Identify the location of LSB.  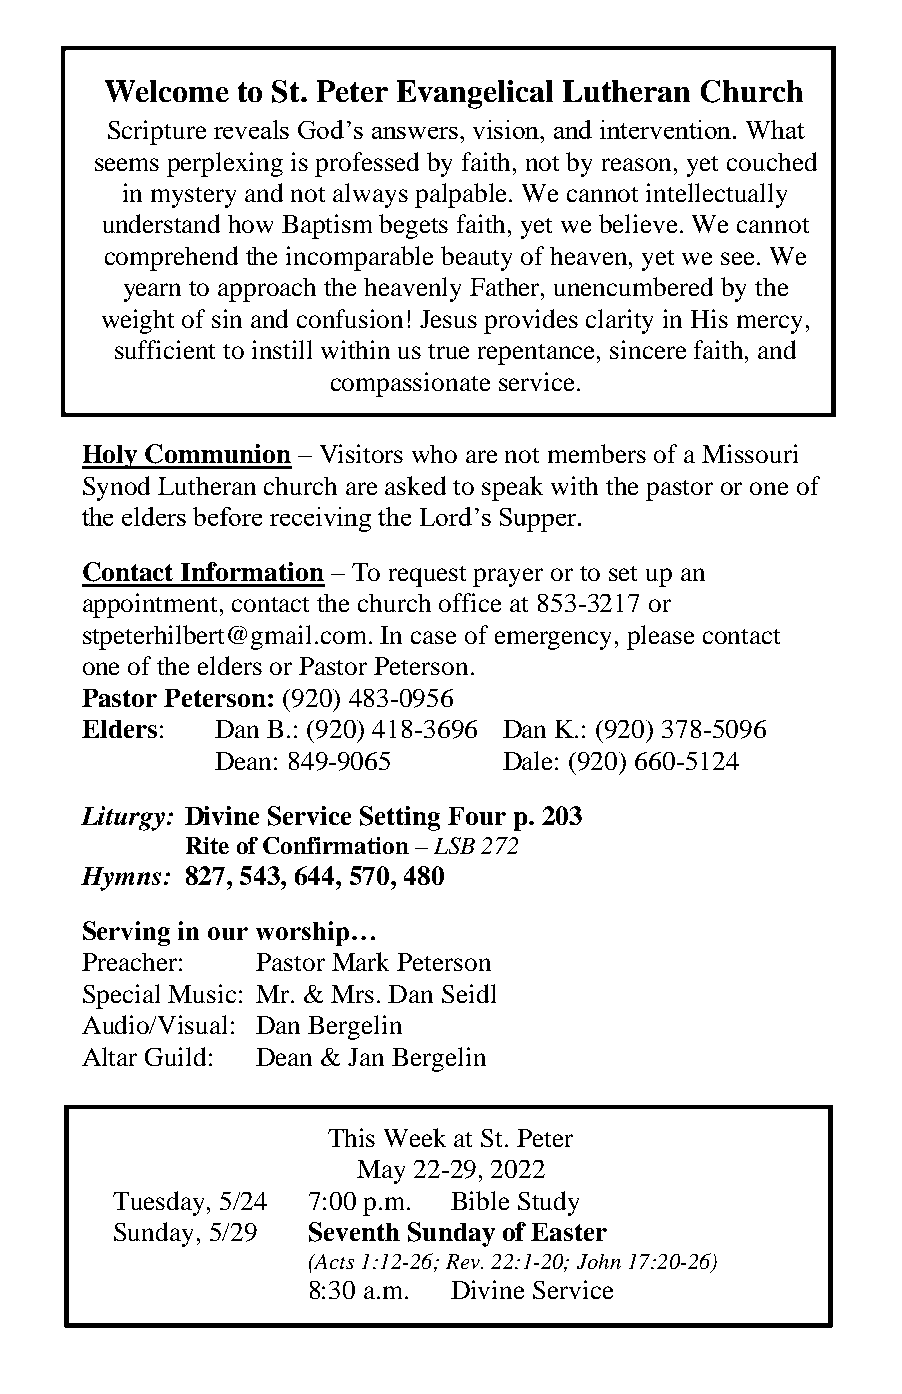
(454, 845).
